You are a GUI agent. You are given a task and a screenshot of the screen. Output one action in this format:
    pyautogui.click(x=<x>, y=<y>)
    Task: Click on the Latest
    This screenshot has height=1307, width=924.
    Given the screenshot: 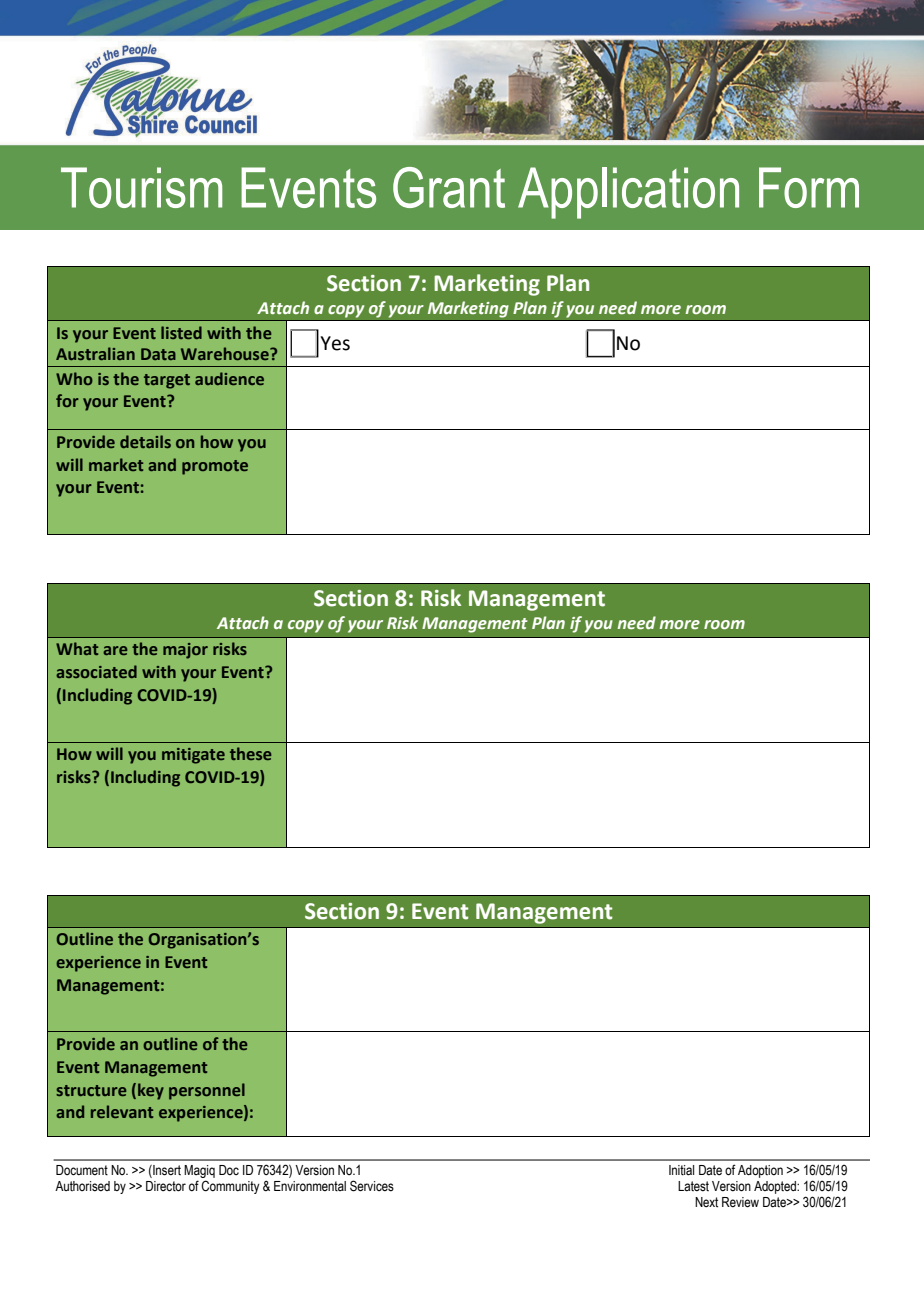 What is the action you would take?
    pyautogui.click(x=693, y=1186)
